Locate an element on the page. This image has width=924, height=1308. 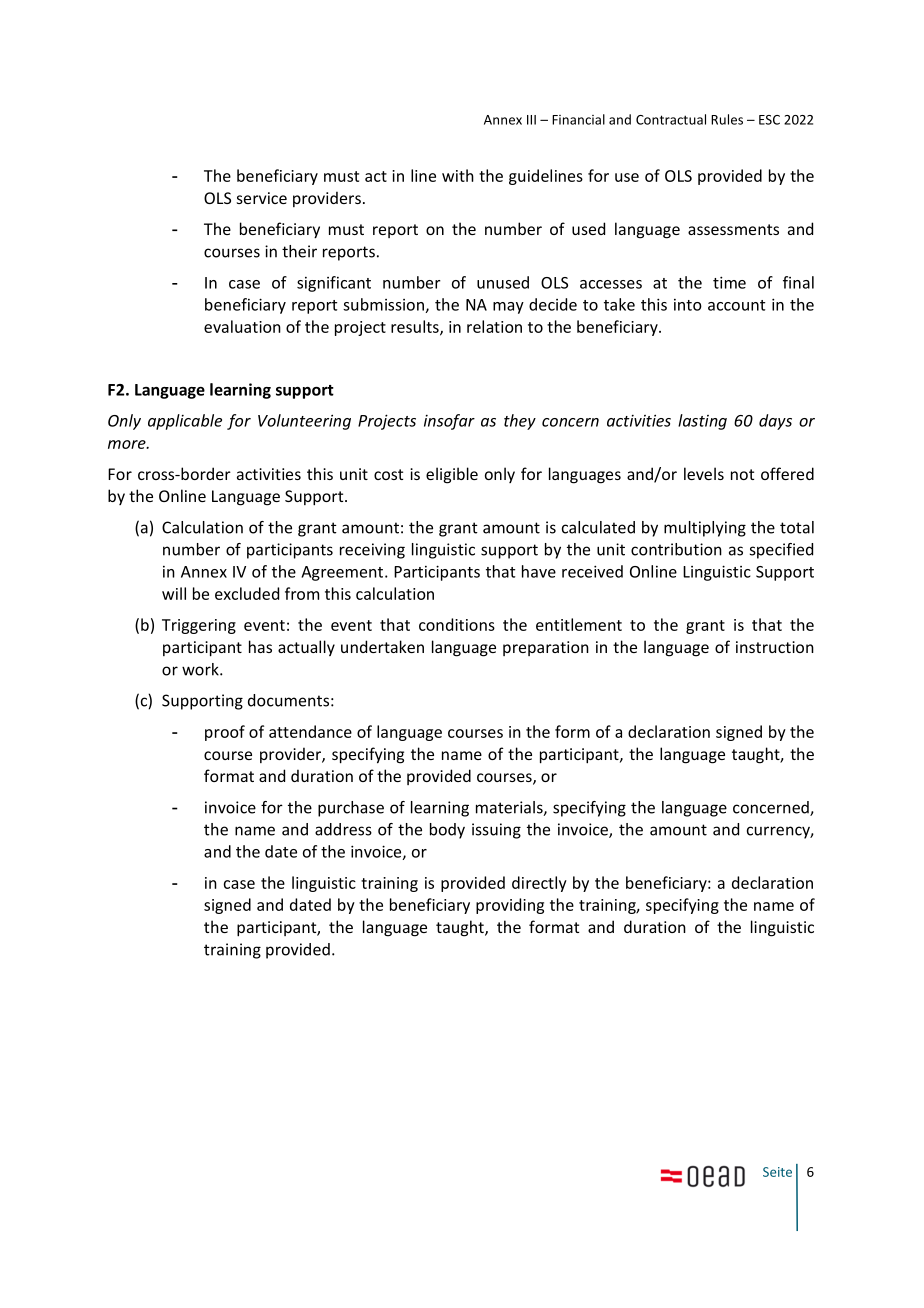
instruction is located at coordinates (775, 647).
